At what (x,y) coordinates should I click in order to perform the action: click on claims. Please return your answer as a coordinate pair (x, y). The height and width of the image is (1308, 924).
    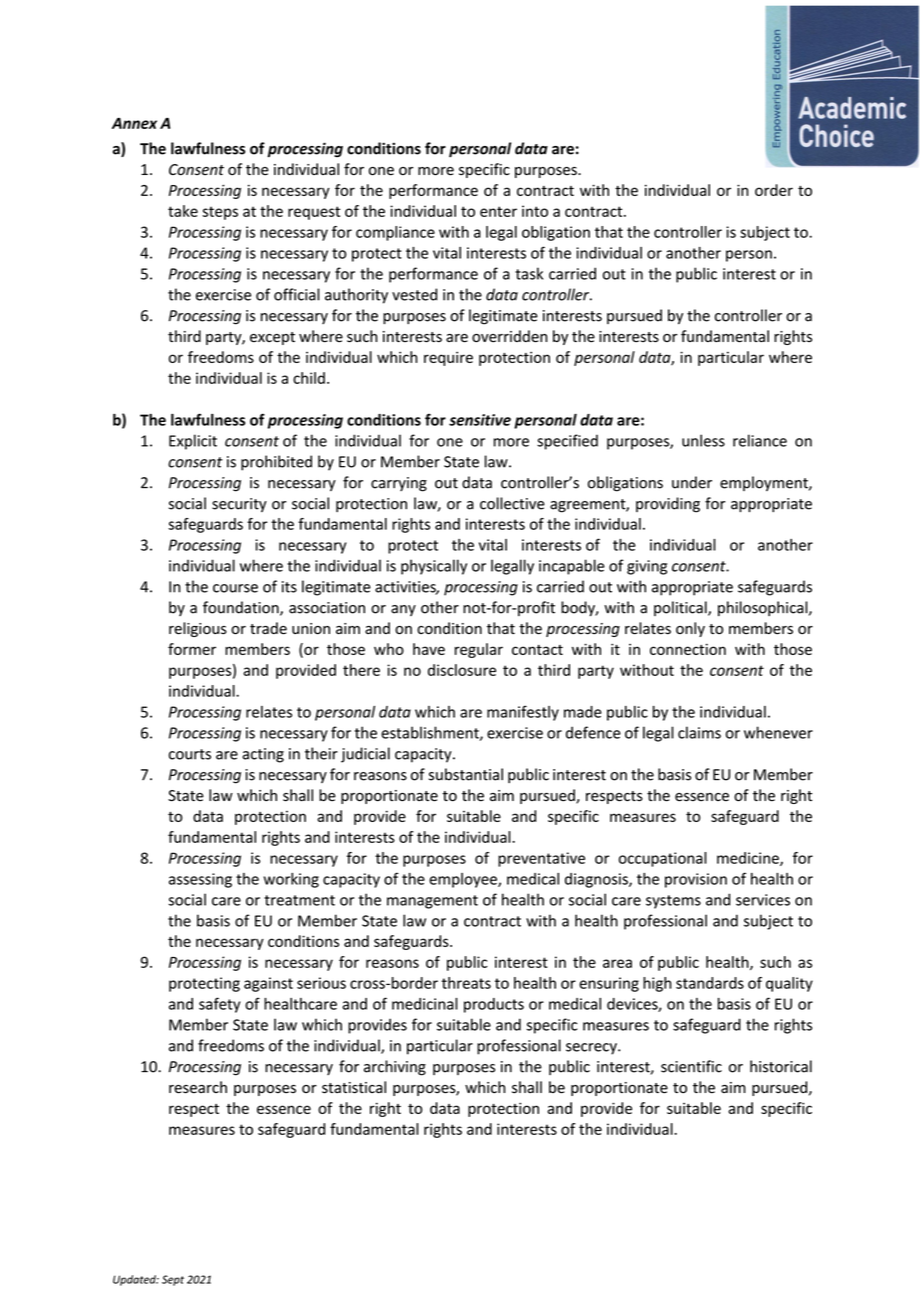
    Looking at the image, I should click on (699, 732).
